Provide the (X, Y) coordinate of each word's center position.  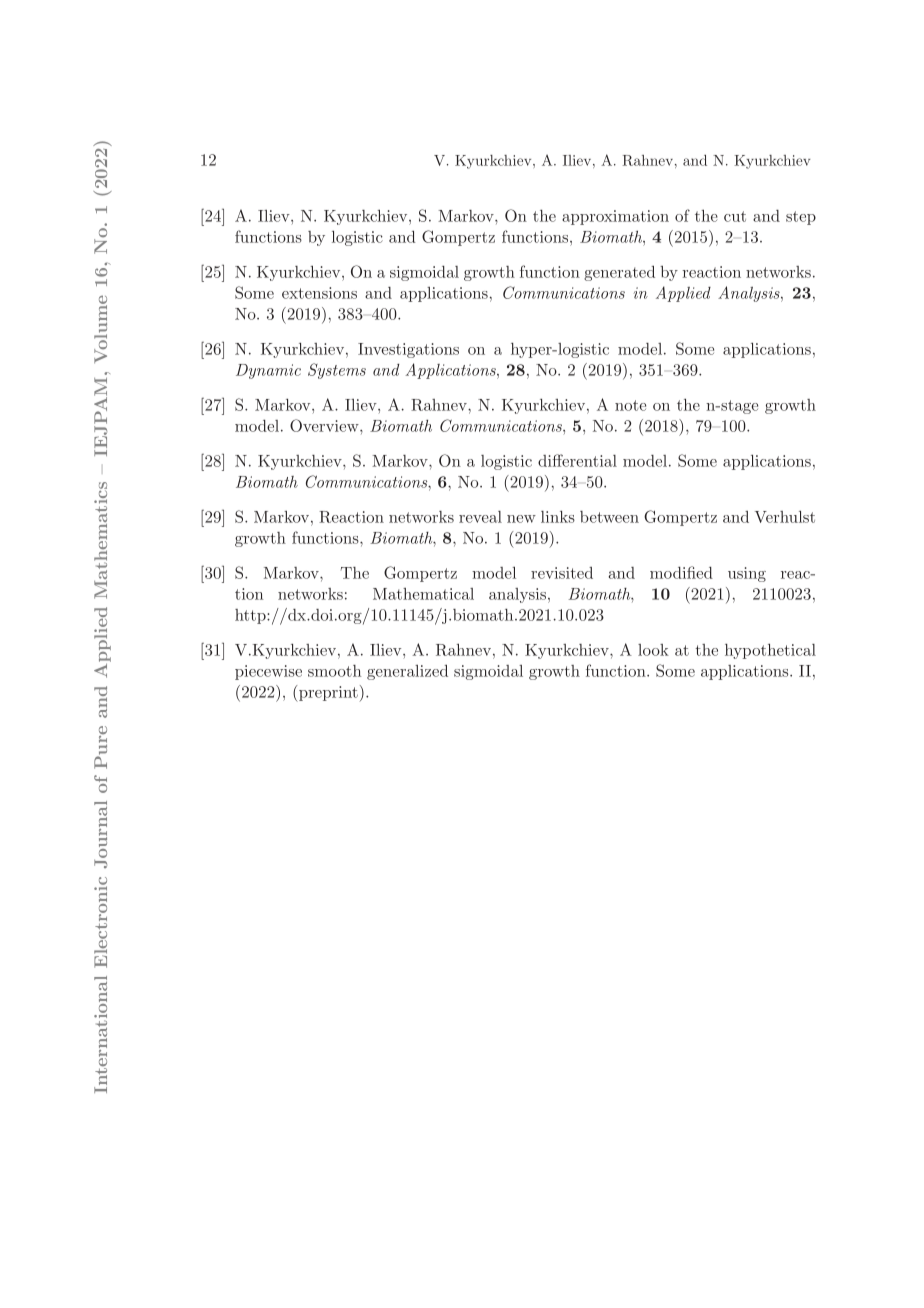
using (747, 574)
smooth (334, 671)
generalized (407, 672)
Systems (337, 371)
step (801, 218)
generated (619, 273)
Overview (325, 425)
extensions (319, 293)
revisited (562, 573)
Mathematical (423, 594)
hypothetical (770, 651)
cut (735, 216)
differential (577, 460)
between (609, 517)
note (630, 405)
